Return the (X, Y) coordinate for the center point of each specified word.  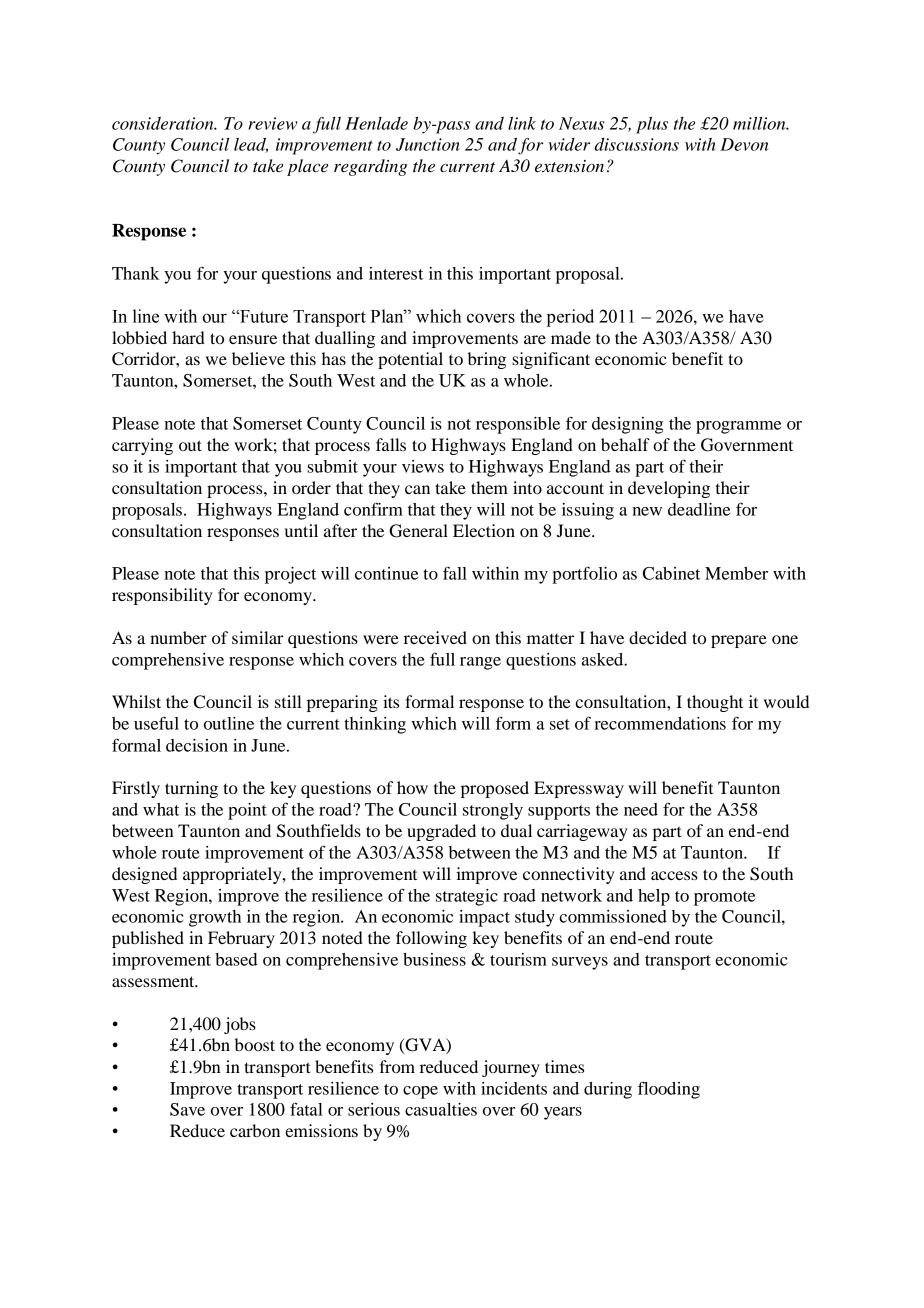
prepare (739, 641)
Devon (744, 144)
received (435, 637)
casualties (441, 1109)
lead (251, 145)
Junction (428, 144)
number (178, 637)
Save (187, 1109)
